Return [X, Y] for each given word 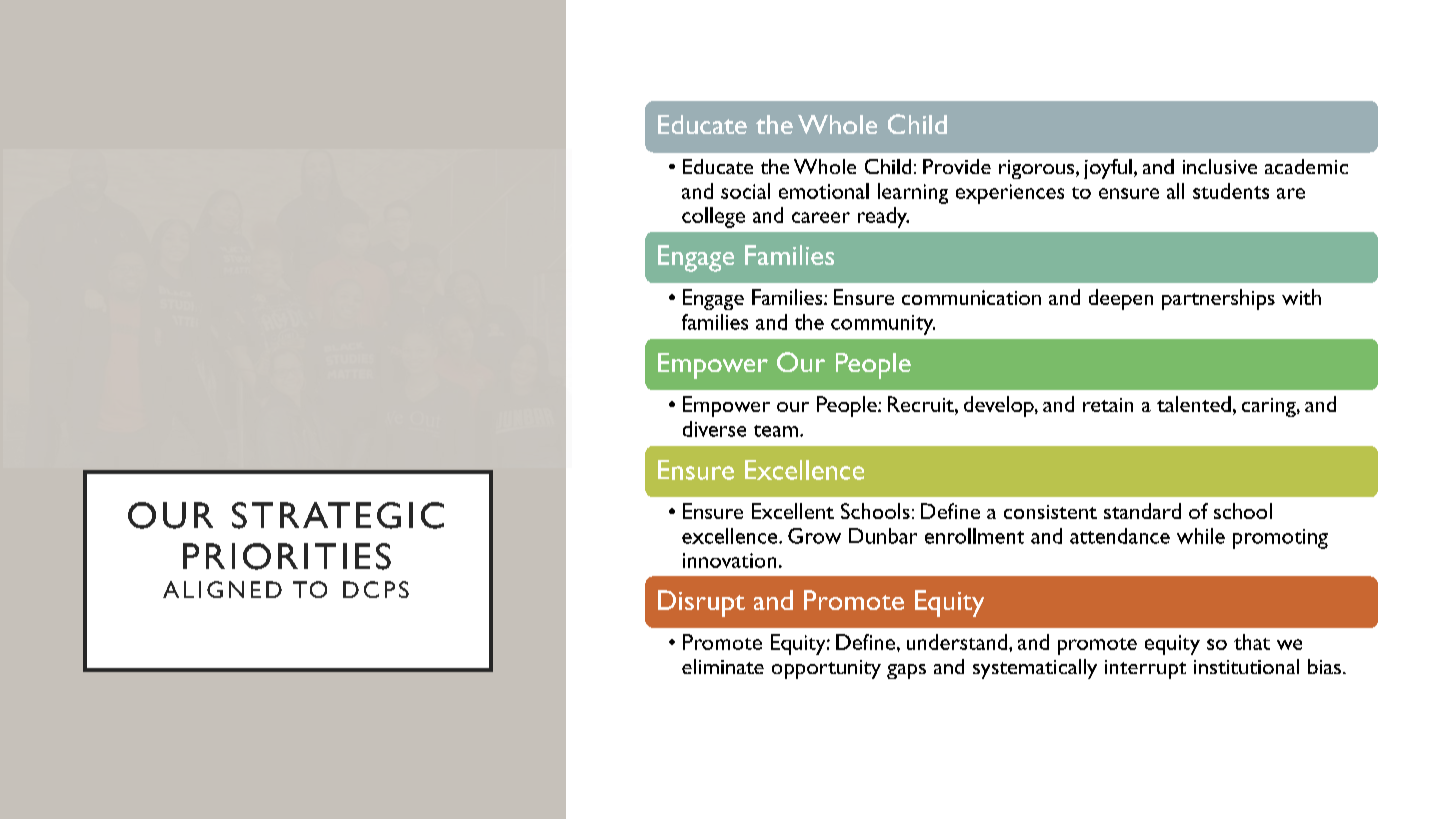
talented [1194, 404]
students [1231, 191]
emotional [824, 191]
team [776, 431]
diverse [714, 429]
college [713, 217]
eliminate [723, 666]
